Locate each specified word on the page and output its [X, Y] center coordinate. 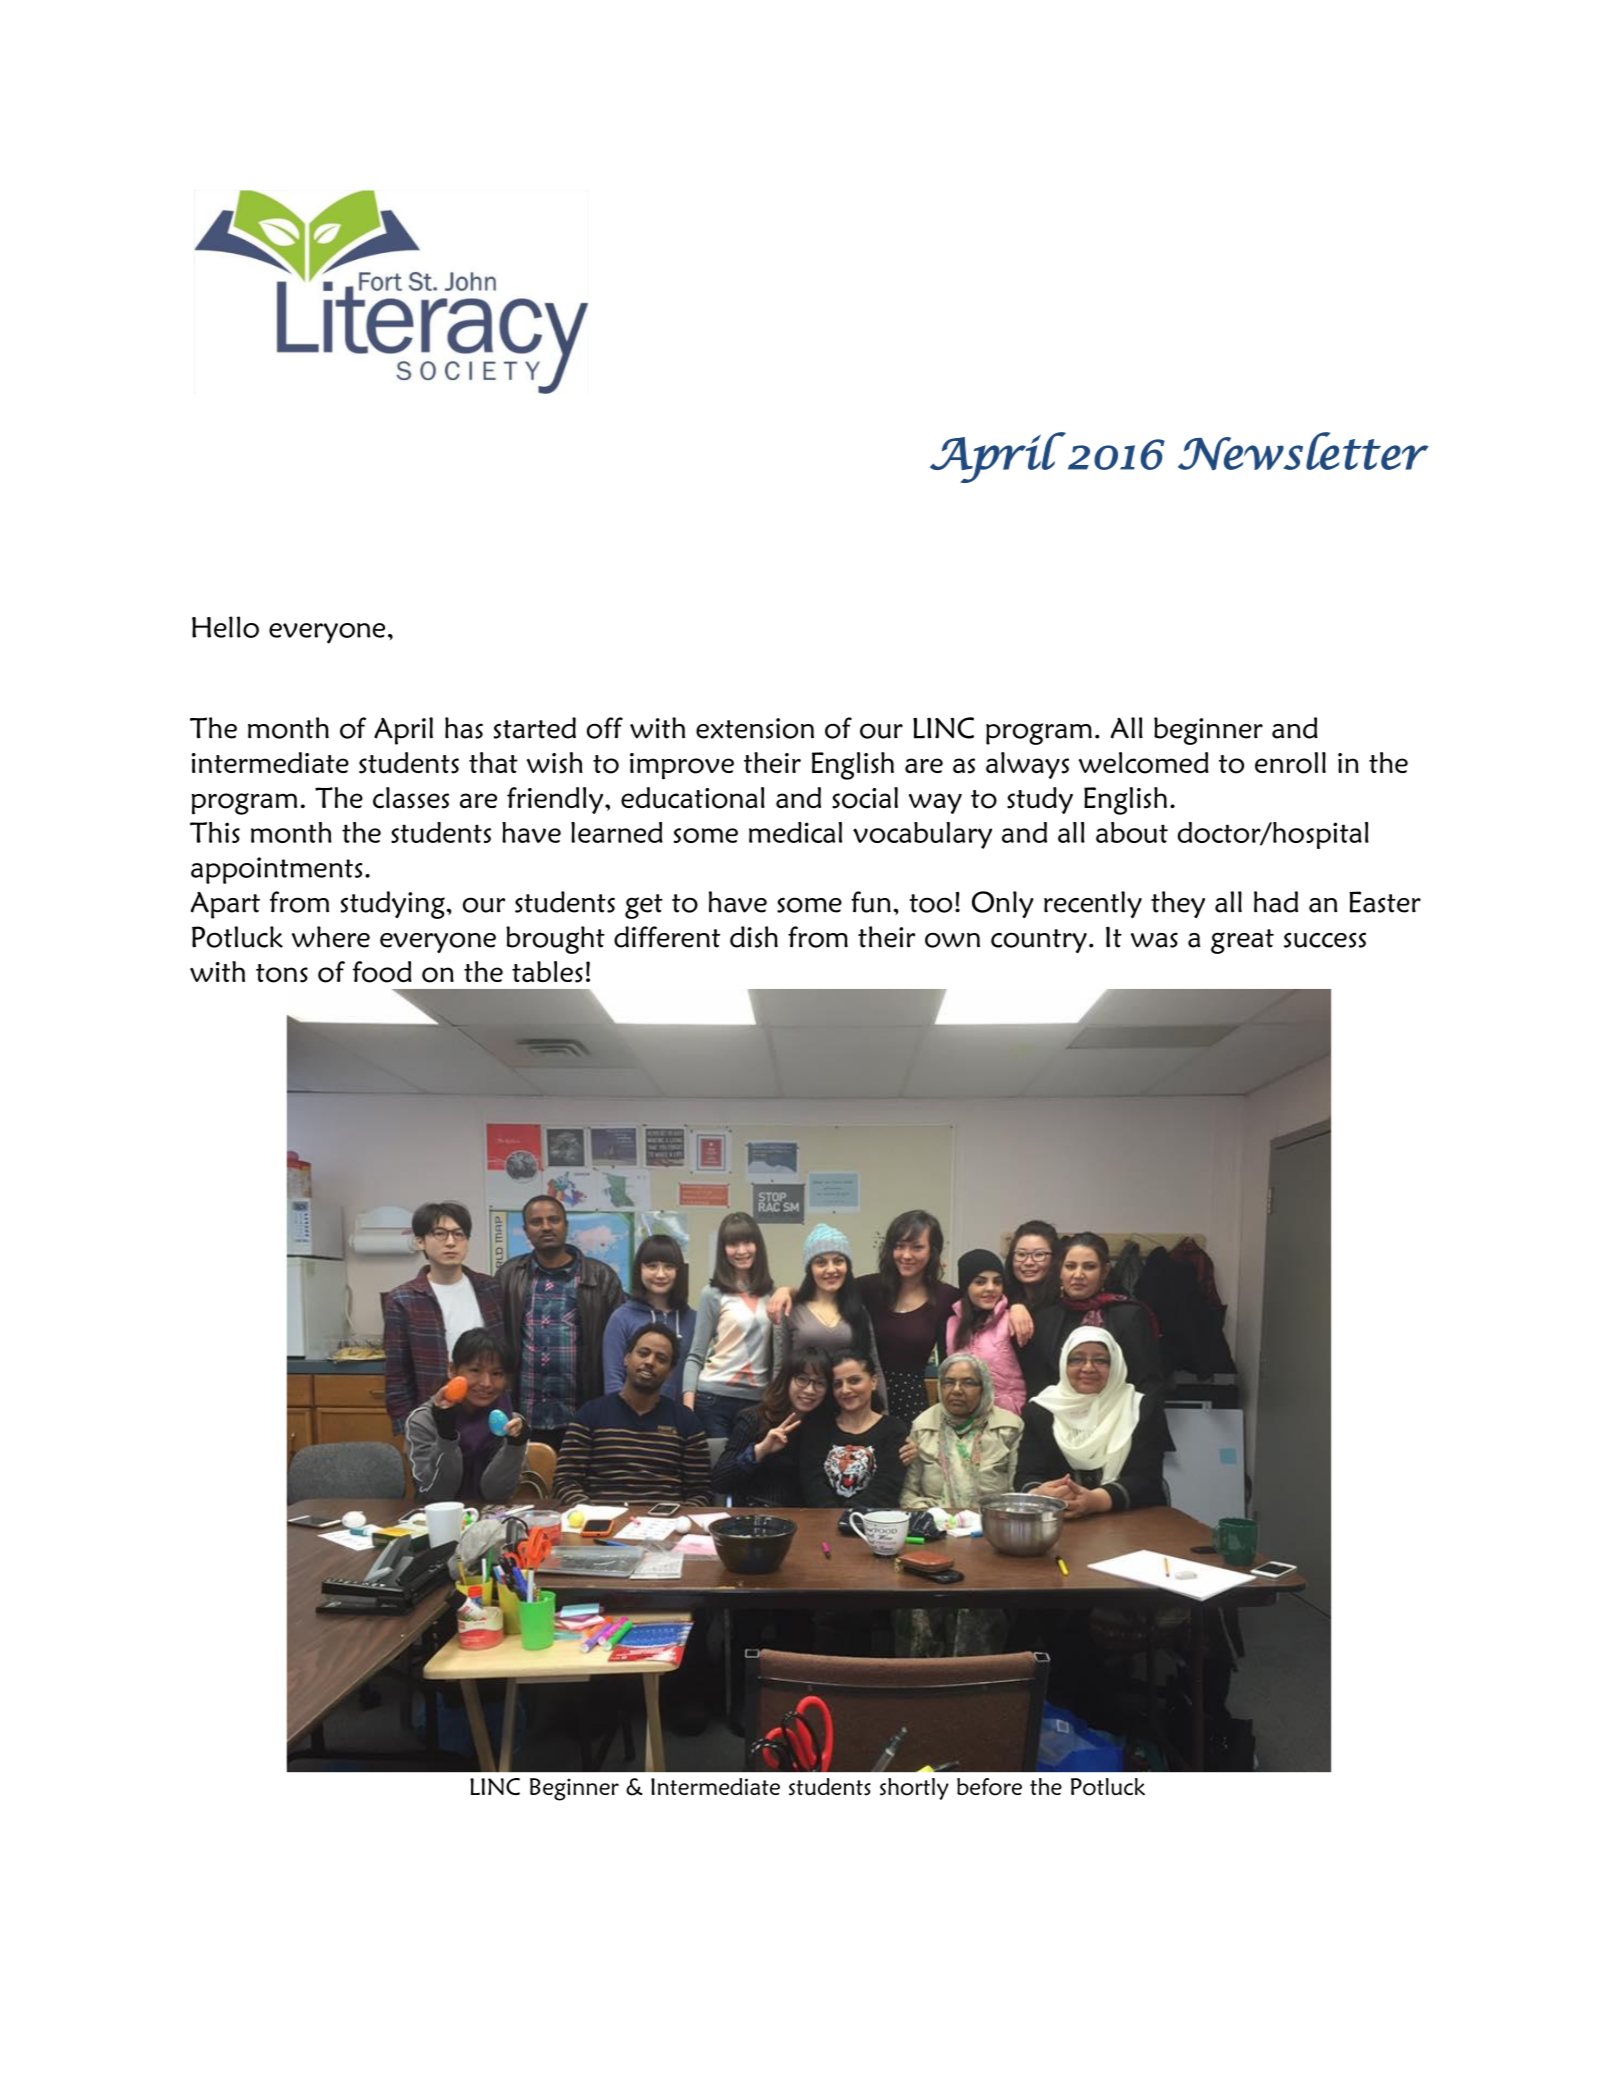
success [1325, 940]
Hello [225, 627]
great [1242, 941]
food [382, 972]
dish [754, 937]
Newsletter [1303, 451]
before [989, 1787]
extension [755, 728]
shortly [914, 1789]
